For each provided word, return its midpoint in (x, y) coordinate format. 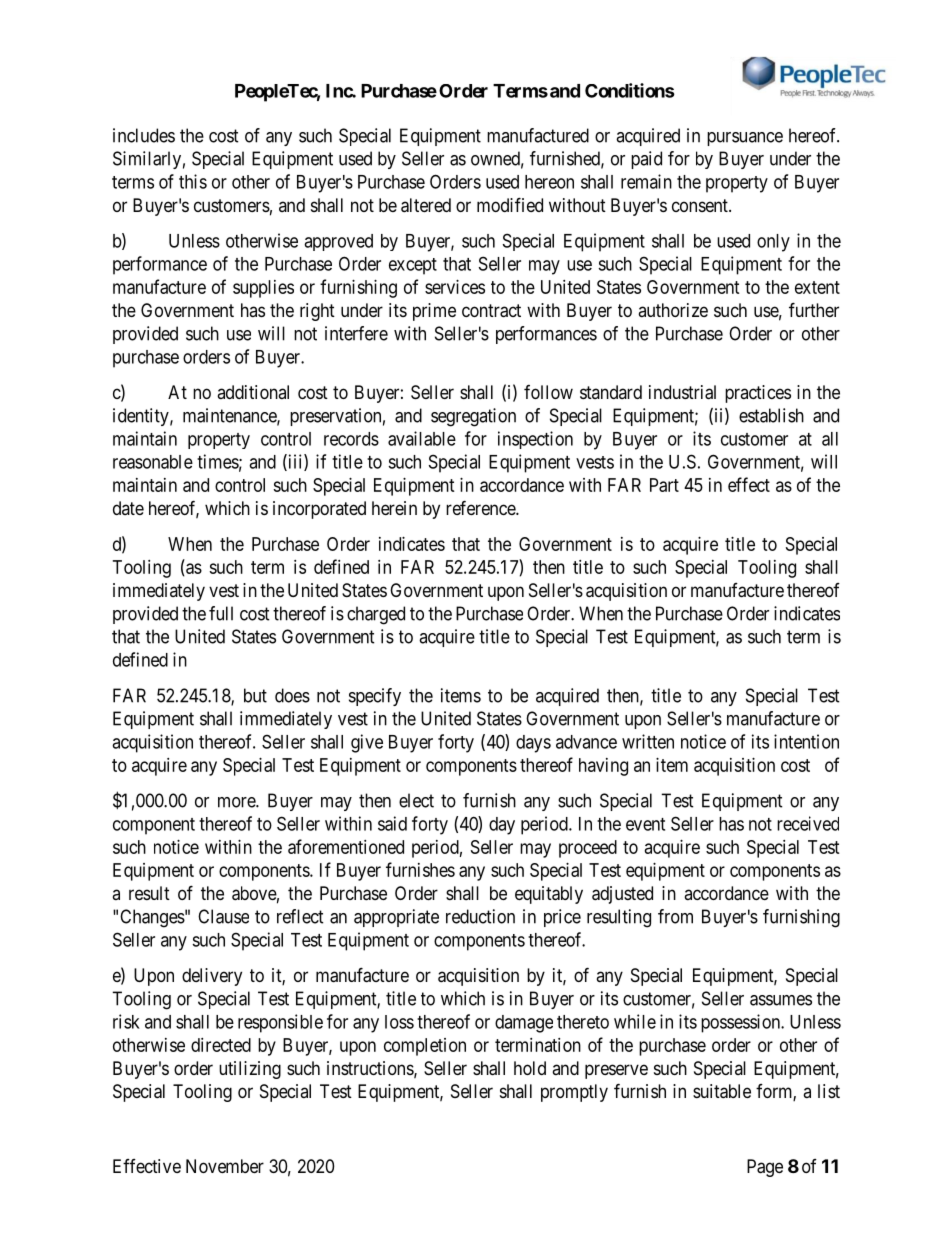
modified (510, 204)
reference (481, 507)
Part (664, 485)
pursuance (745, 139)
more (237, 802)
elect (416, 800)
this (193, 181)
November (225, 1166)
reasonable (153, 462)
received (808, 823)
